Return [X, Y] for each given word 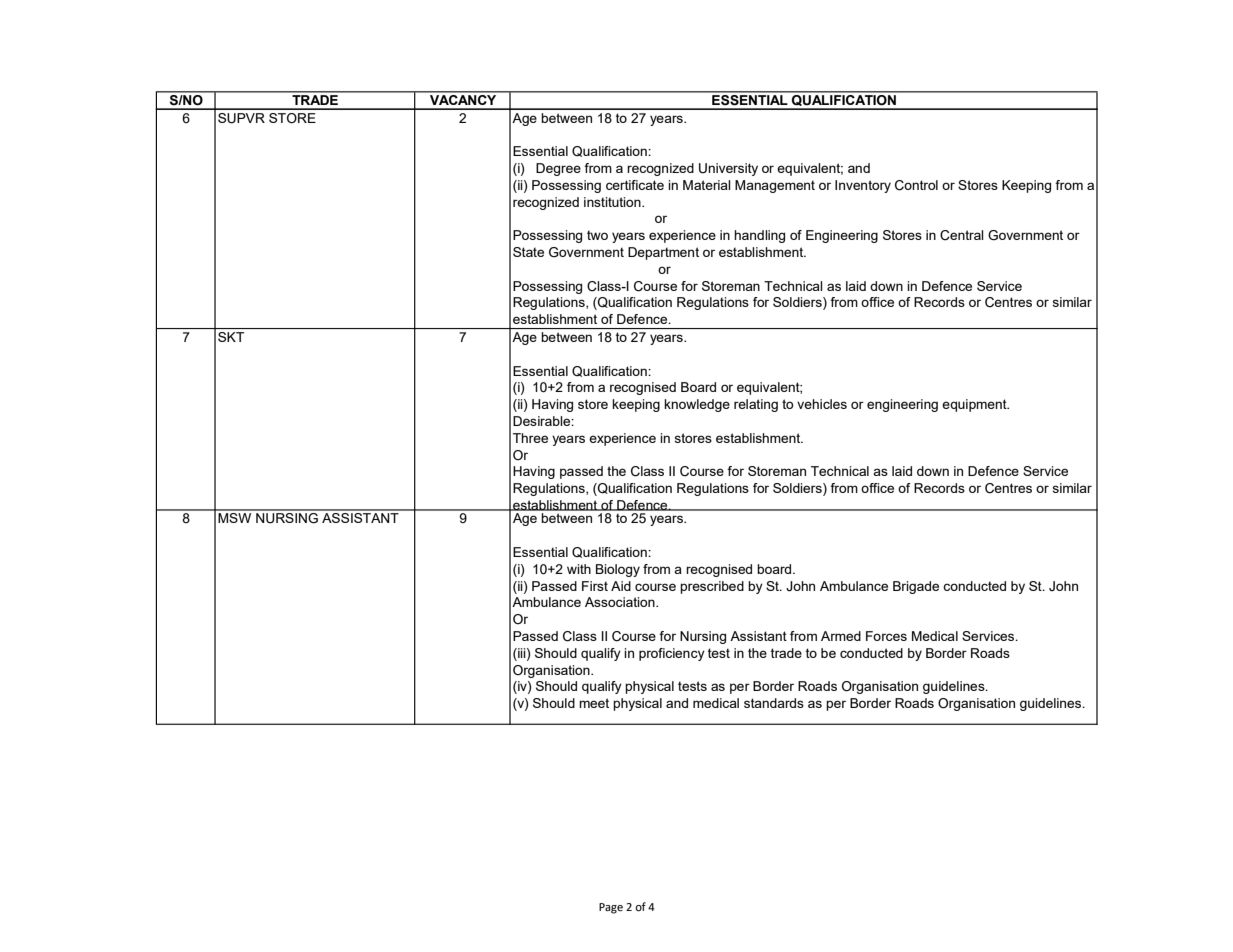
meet [594, 703]
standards [774, 703]
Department [663, 253]
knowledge [697, 405]
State [528, 252]
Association [621, 602]
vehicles [822, 404]
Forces [886, 636]
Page [611, 908]
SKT [231, 337]
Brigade [916, 587]
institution [613, 202]
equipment [975, 405]
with [579, 569]
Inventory [863, 186]
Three [530, 438]
